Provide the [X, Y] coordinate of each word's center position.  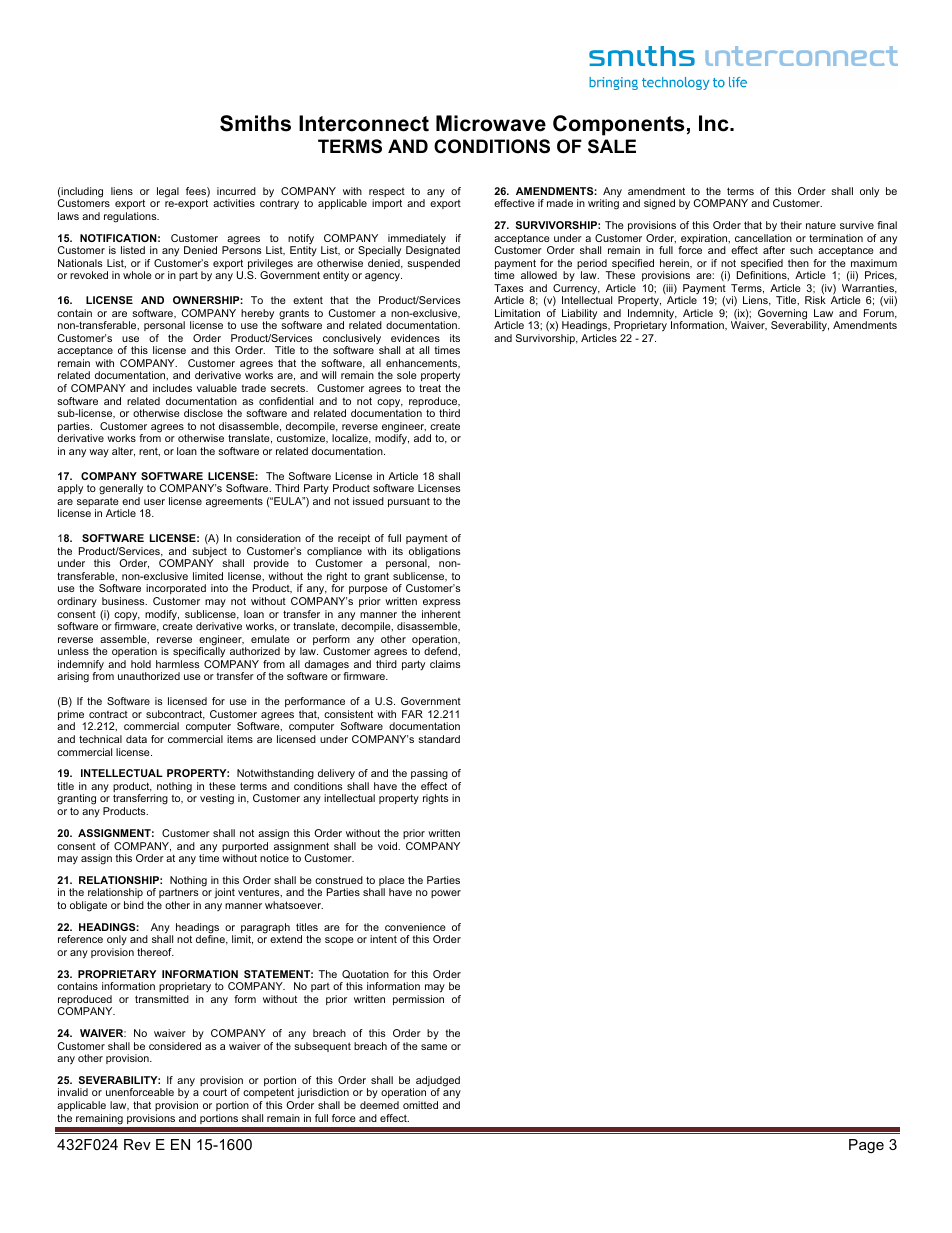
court [215, 1092]
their [791, 225]
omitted [420, 1105]
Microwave [491, 123]
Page [866, 1146]
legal [168, 192]
